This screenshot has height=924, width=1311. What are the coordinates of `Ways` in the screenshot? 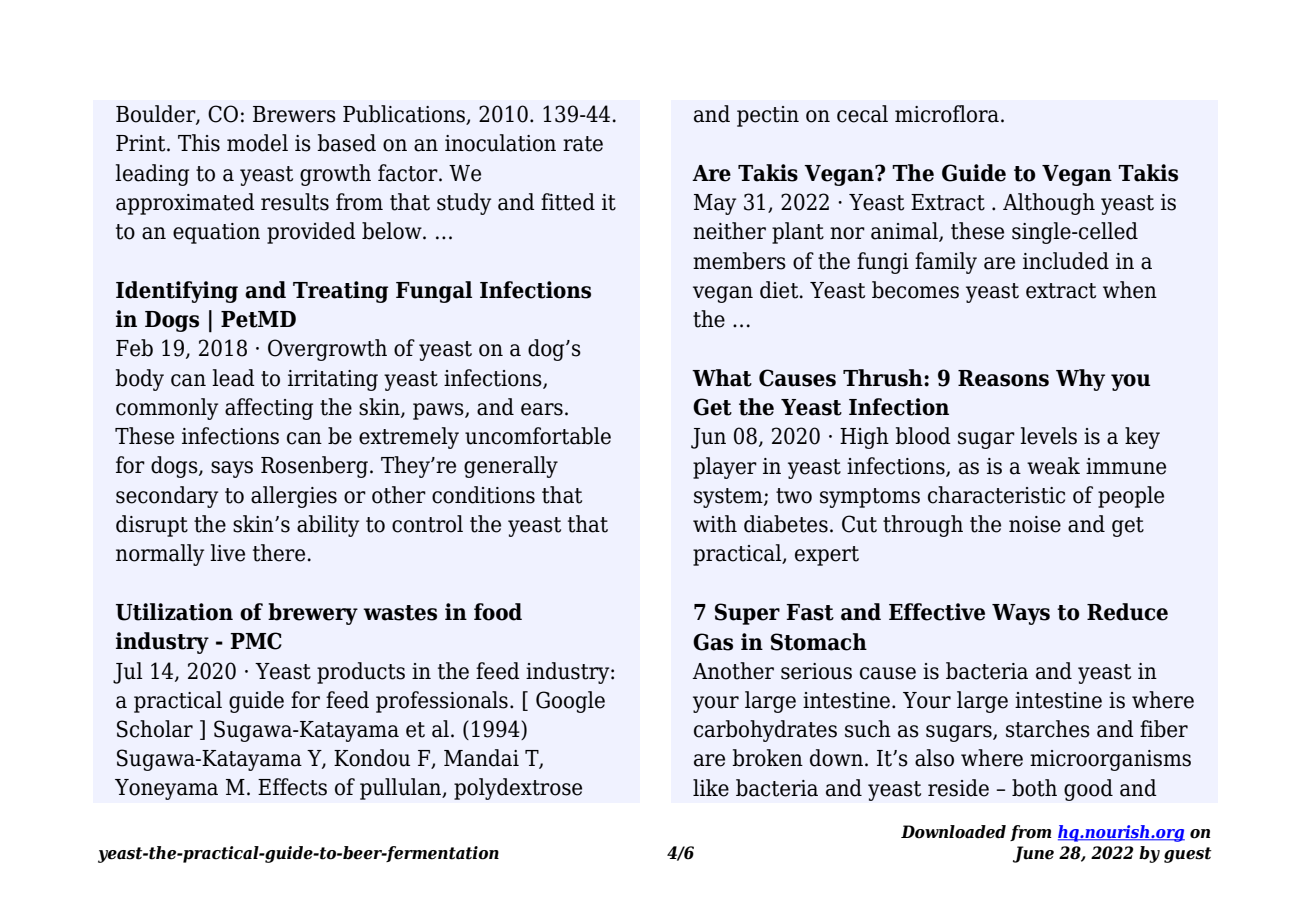 It's located at (1021, 614).
